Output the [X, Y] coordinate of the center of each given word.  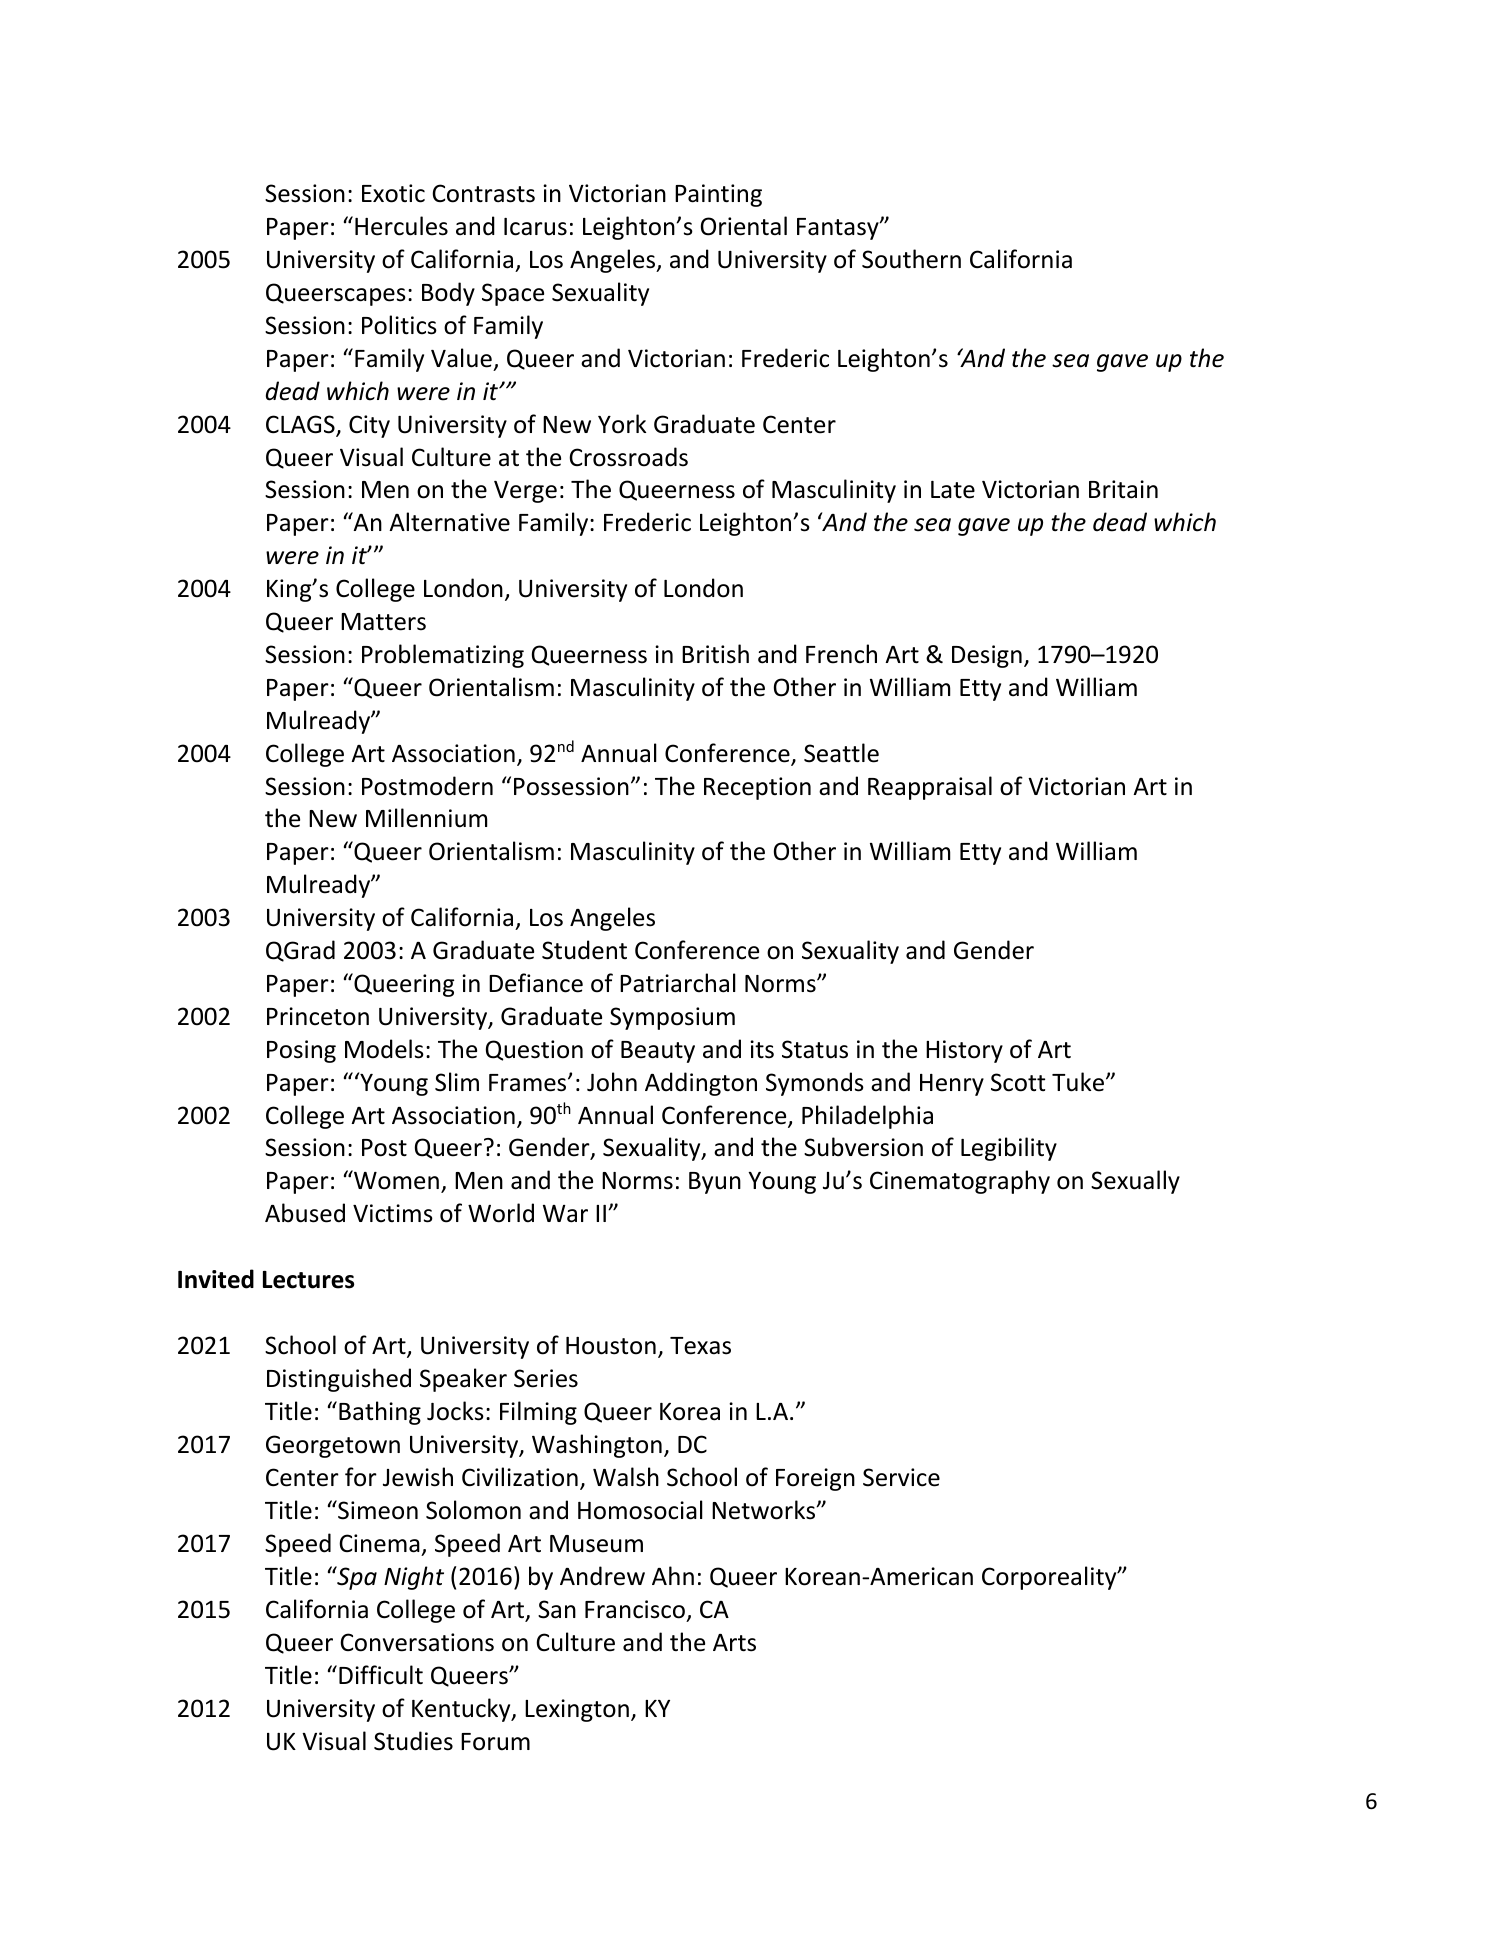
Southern [911, 259]
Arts [734, 1643]
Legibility [1009, 1149]
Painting [718, 195]
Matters [383, 622]
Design [987, 656]
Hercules [401, 226]
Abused [305, 1213]
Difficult [381, 1675]
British [715, 654]
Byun [715, 1183]
